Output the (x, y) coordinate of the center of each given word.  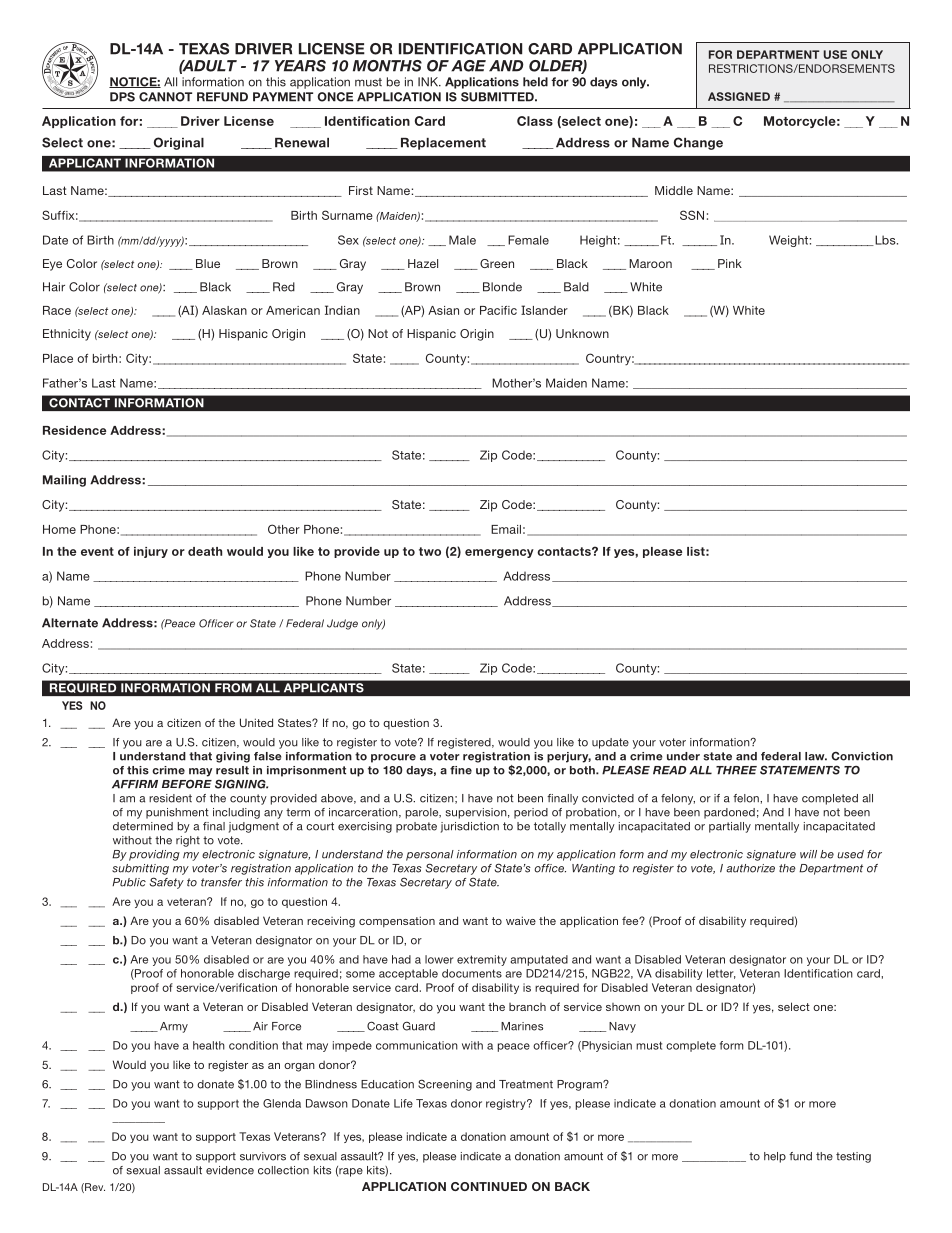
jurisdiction (470, 827)
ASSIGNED (739, 96)
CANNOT (165, 97)
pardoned (729, 813)
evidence (230, 1170)
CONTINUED (489, 1186)
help (775, 1157)
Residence (74, 430)
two (430, 551)
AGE (468, 66)
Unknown (582, 333)
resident (170, 798)
